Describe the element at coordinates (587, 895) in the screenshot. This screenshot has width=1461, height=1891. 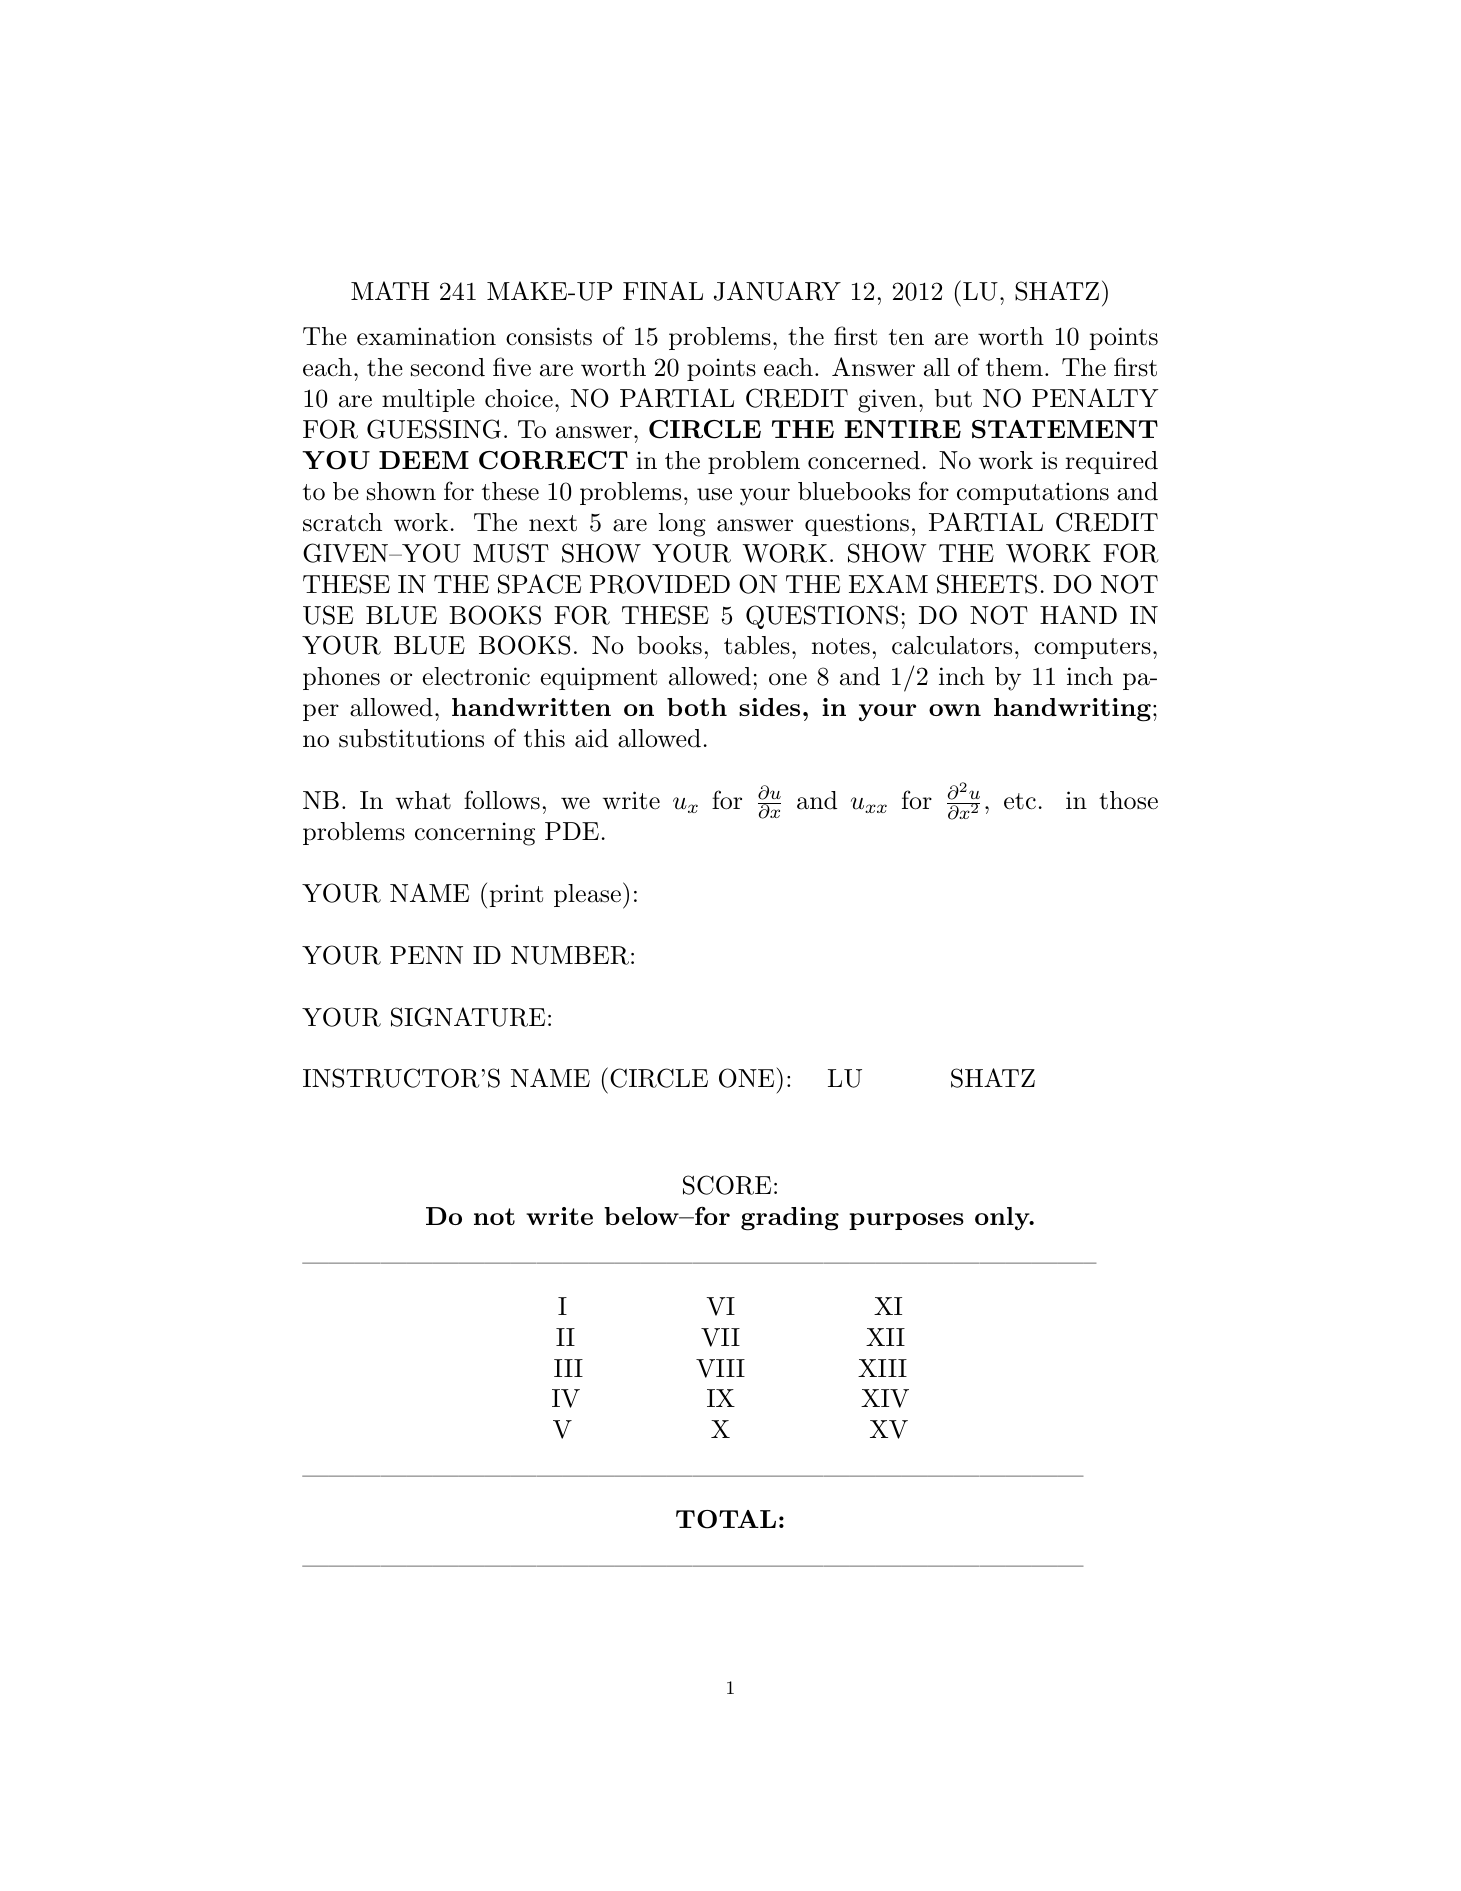
I see `please` at that location.
